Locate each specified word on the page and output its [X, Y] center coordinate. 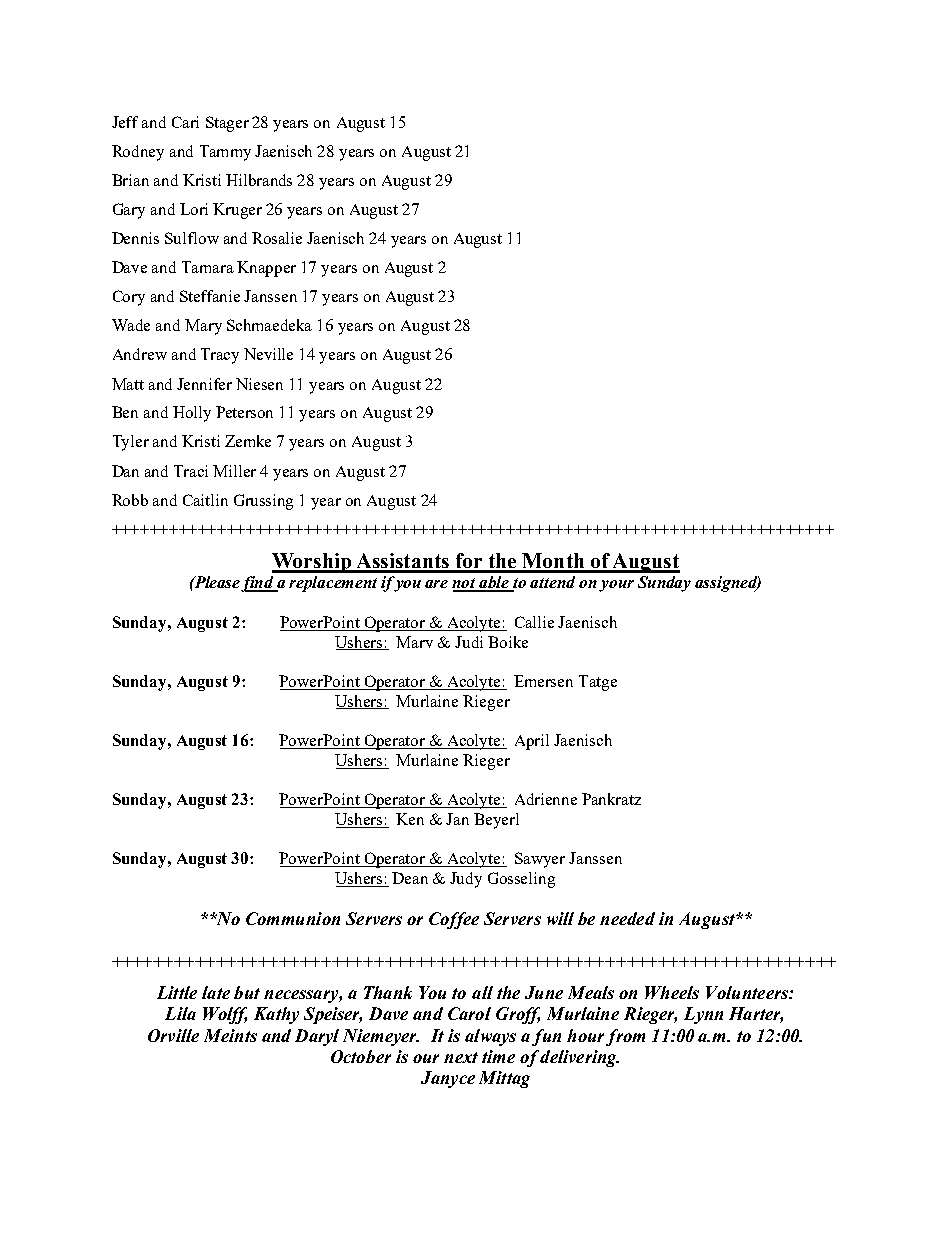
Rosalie [277, 238]
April [532, 742]
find [259, 584]
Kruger [237, 211]
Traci [191, 471]
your [616, 586]
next [461, 1057]
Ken [410, 819]
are [436, 584]
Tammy [225, 153]
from [625, 1037]
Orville [173, 1035]
